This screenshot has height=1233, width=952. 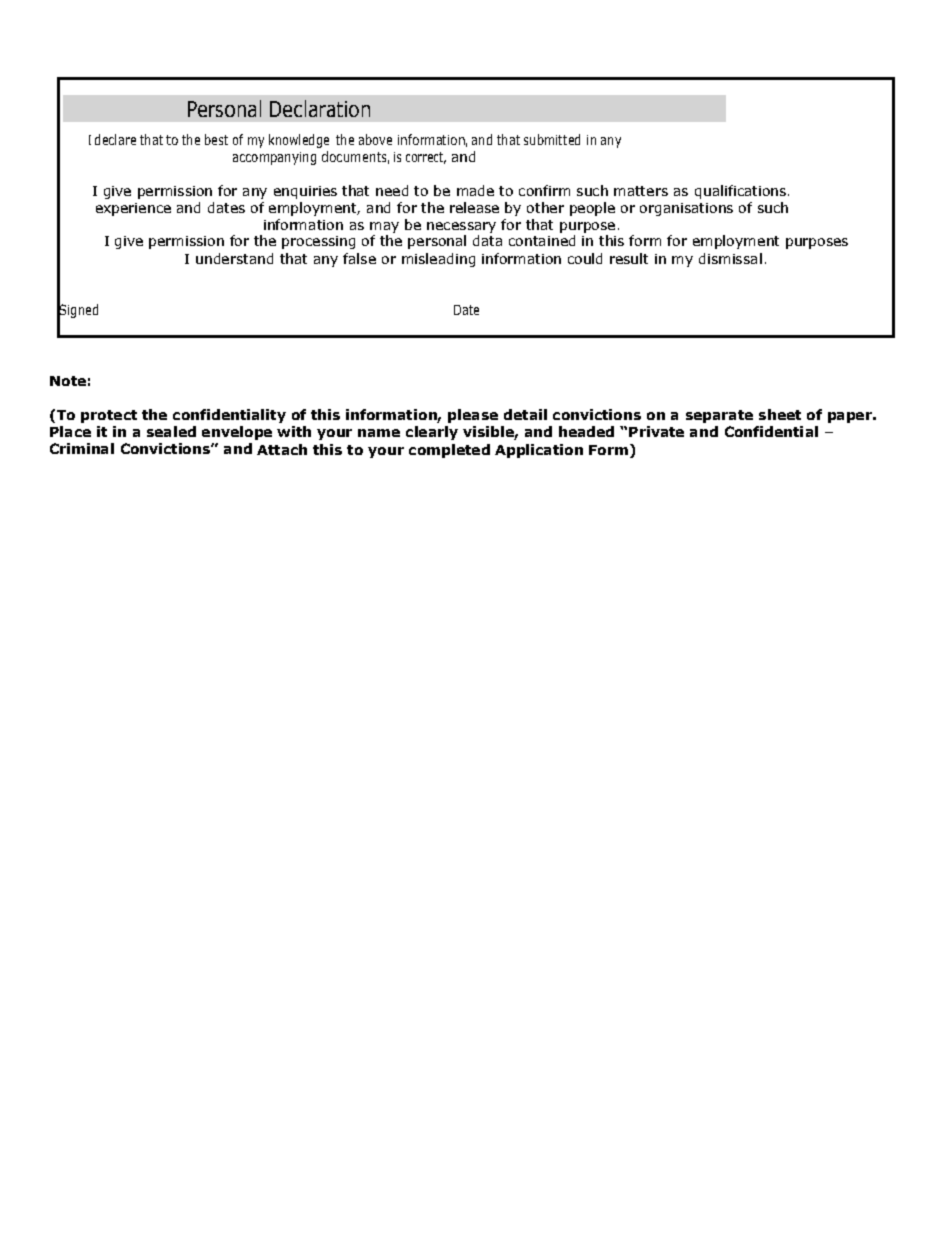 I want to click on dismissal, so click(x=730, y=258).
